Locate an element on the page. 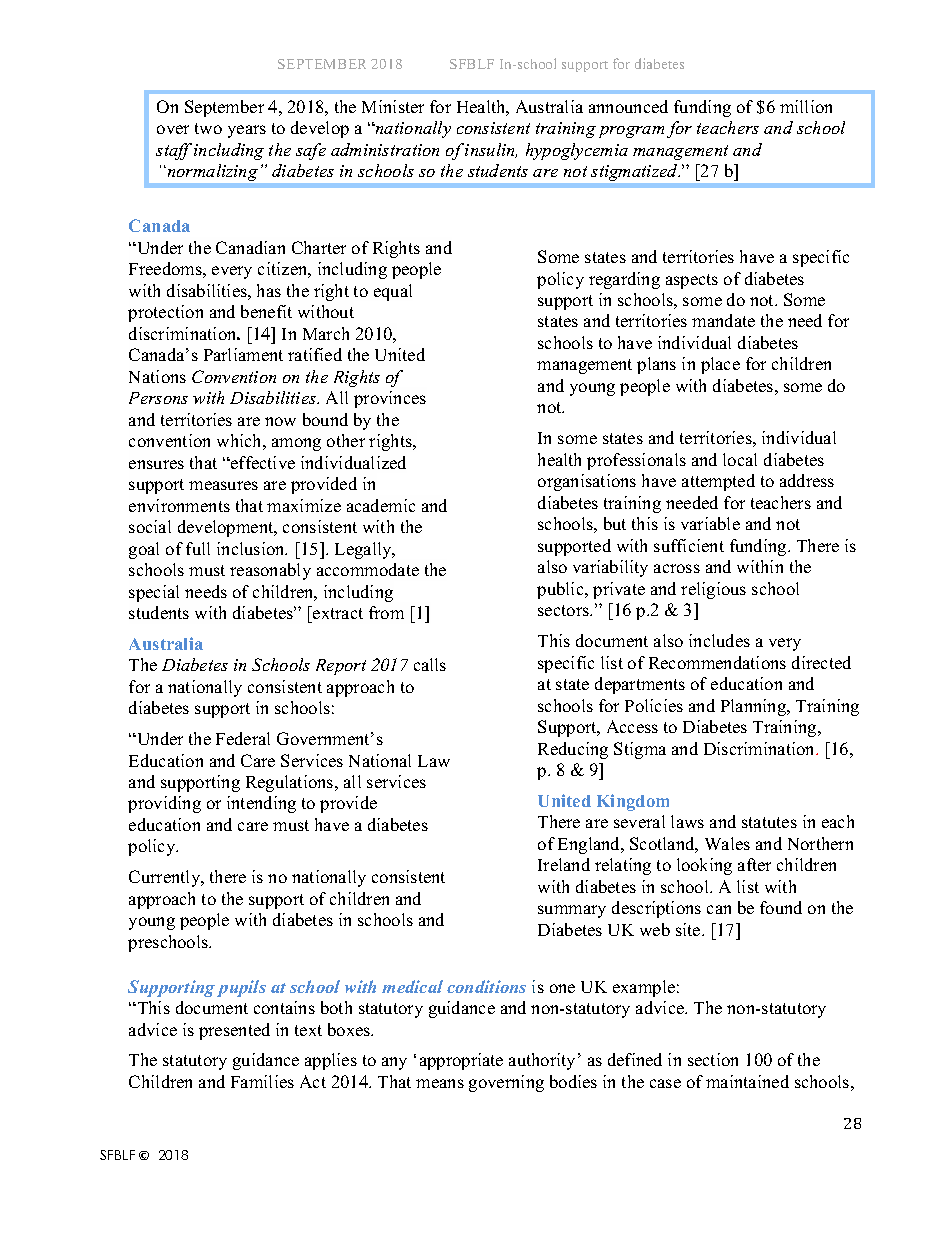 The image size is (952, 1233). public is located at coordinates (561, 590).
